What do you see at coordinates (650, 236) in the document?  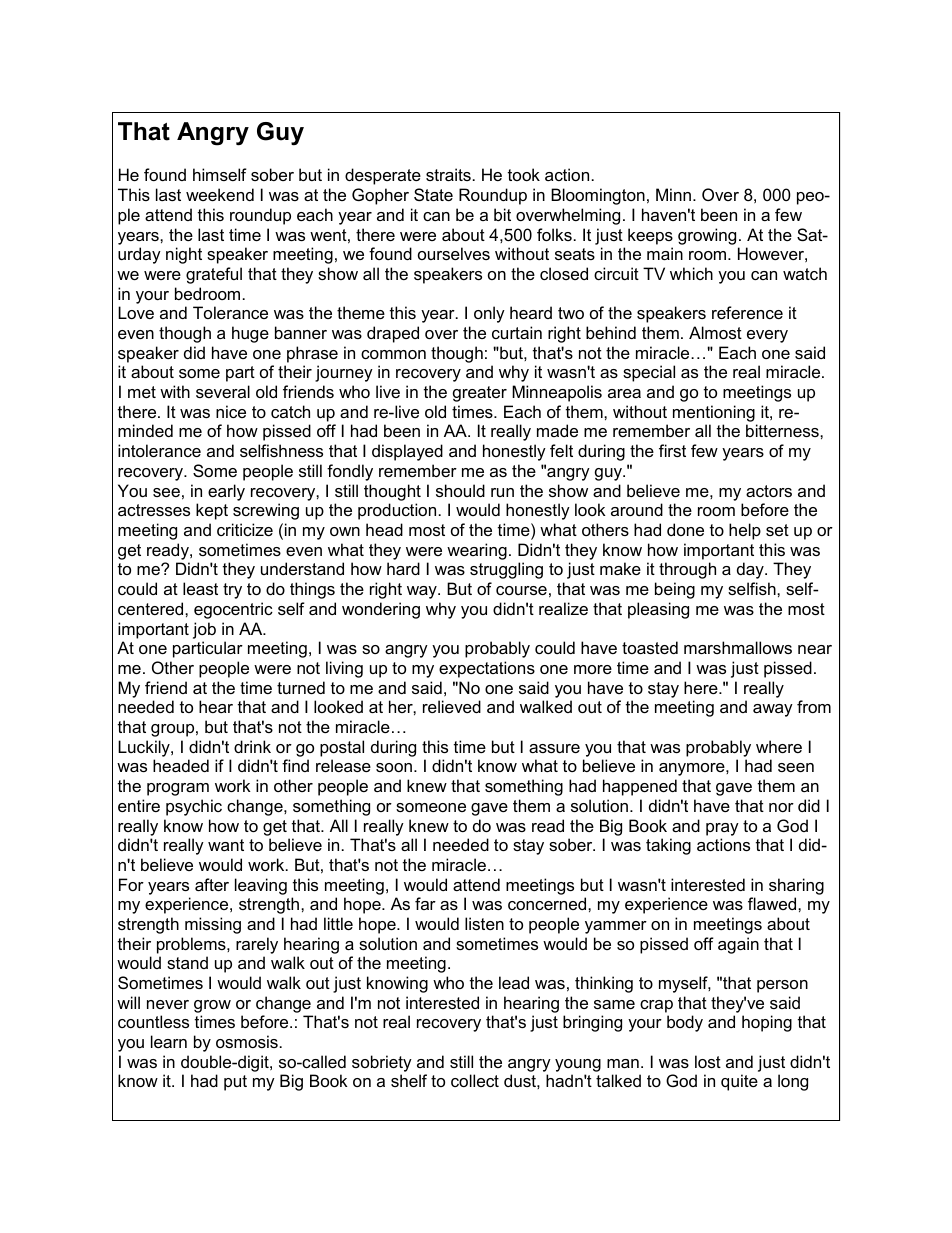 I see `keeps` at bounding box center [650, 236].
